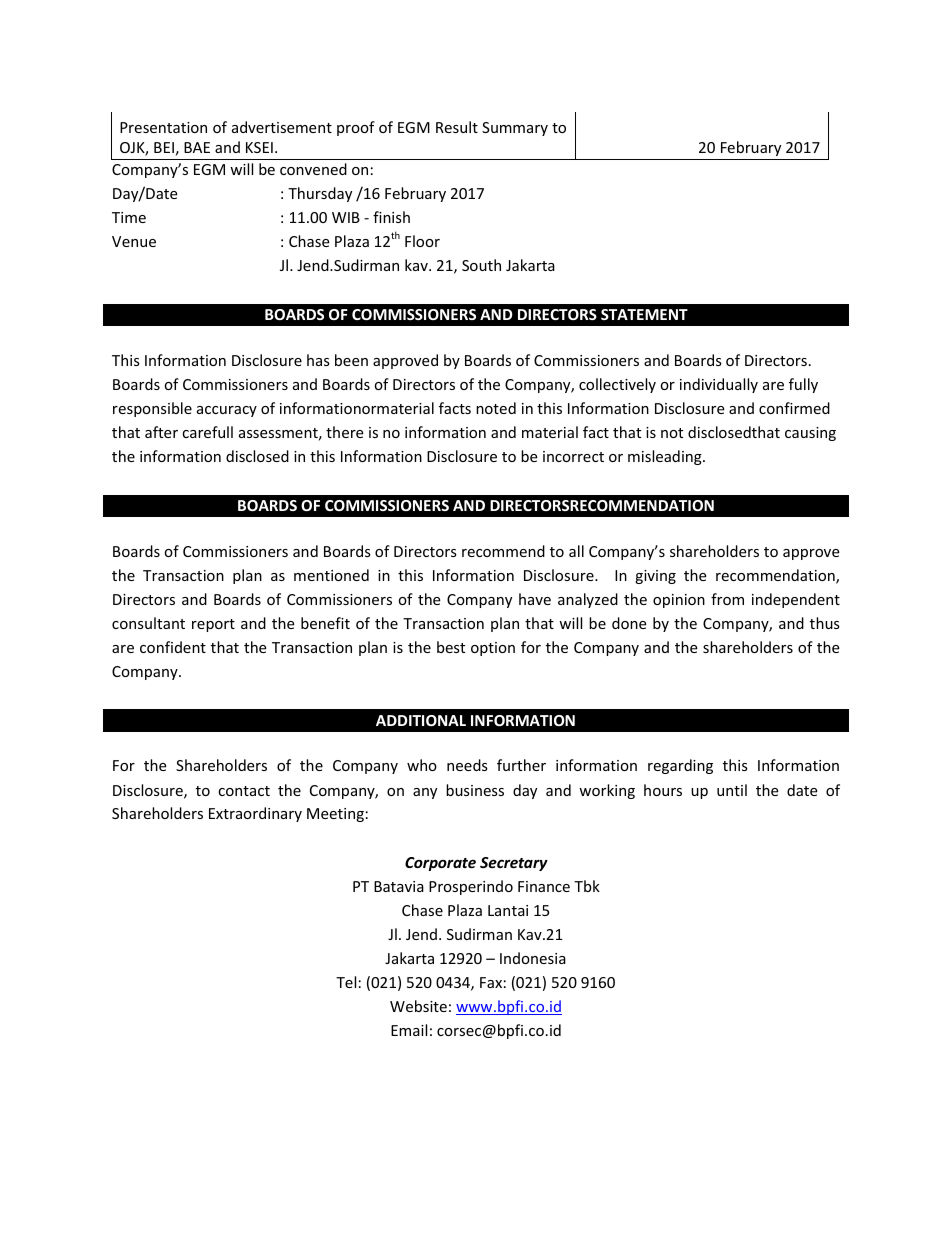 This document has height=1233, width=952. What do you see at coordinates (197, 147) in the document?
I see `BAE` at bounding box center [197, 147].
